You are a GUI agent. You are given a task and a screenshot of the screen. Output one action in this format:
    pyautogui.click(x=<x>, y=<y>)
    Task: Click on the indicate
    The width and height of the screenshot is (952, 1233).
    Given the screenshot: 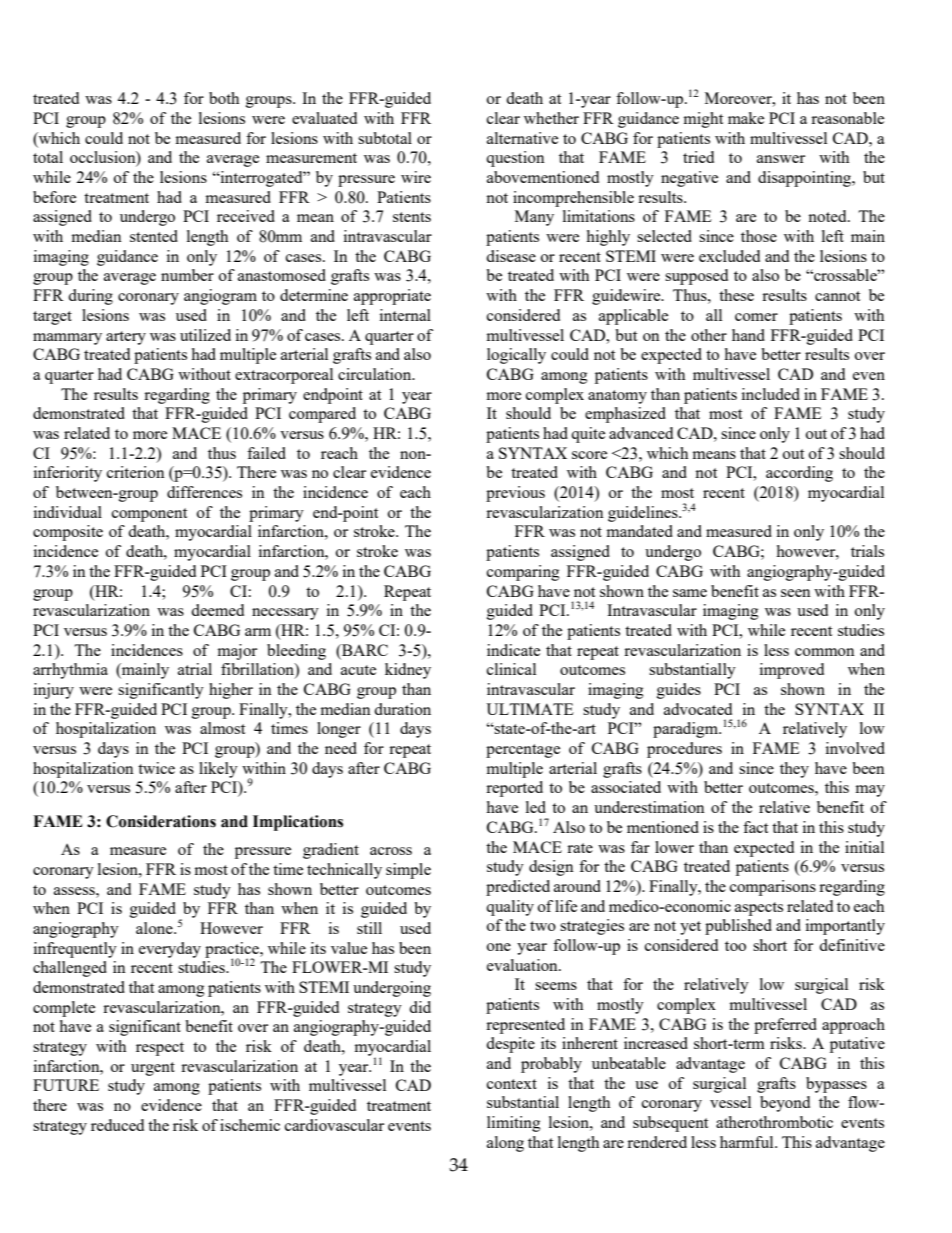 What is the action you would take?
    pyautogui.click(x=513, y=650)
